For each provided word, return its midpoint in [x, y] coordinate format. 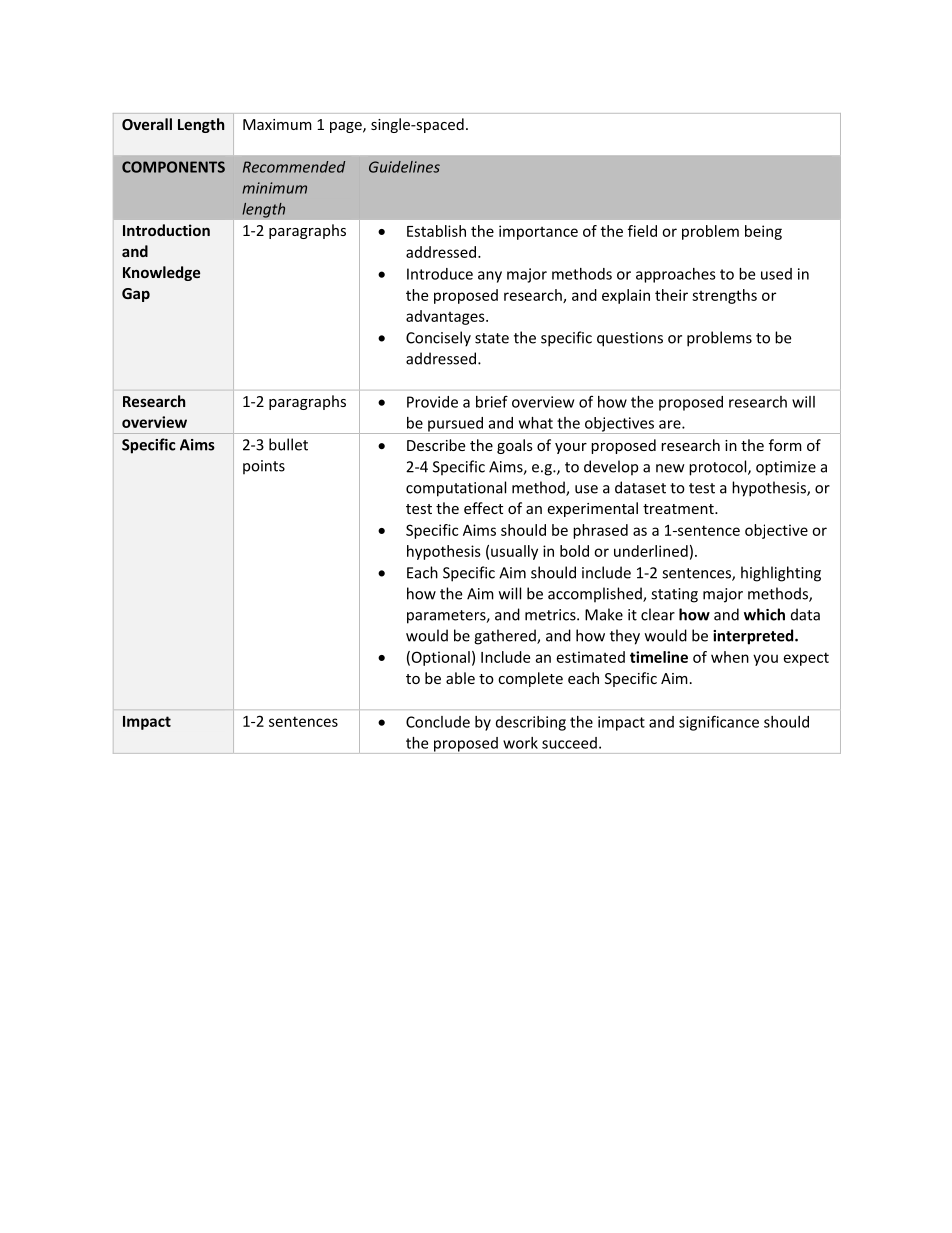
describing [531, 723]
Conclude [438, 722]
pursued [455, 425]
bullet [288, 444]
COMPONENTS [173, 167]
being [763, 232]
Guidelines [404, 167]
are [671, 424]
